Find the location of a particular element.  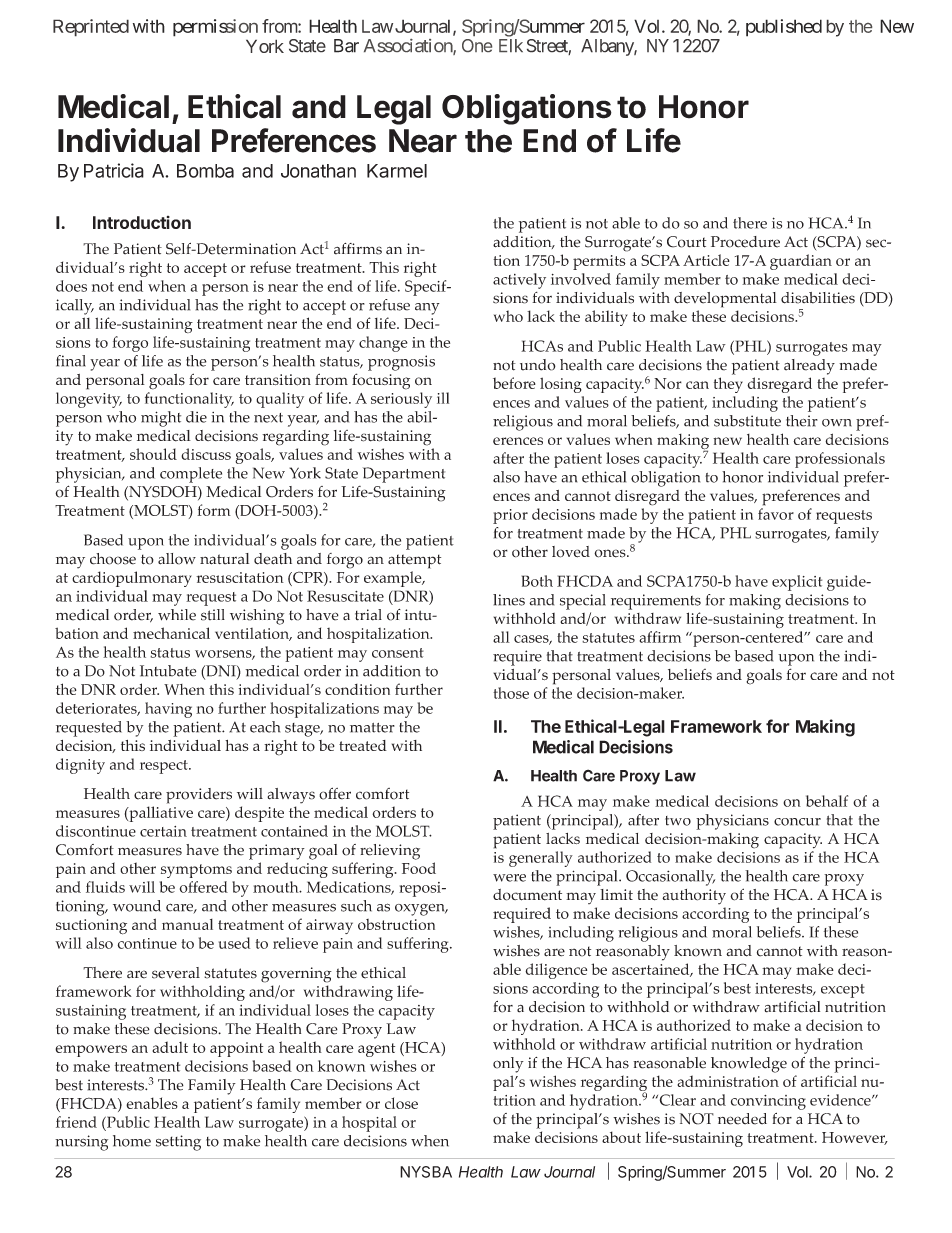

Food is located at coordinates (419, 868).
